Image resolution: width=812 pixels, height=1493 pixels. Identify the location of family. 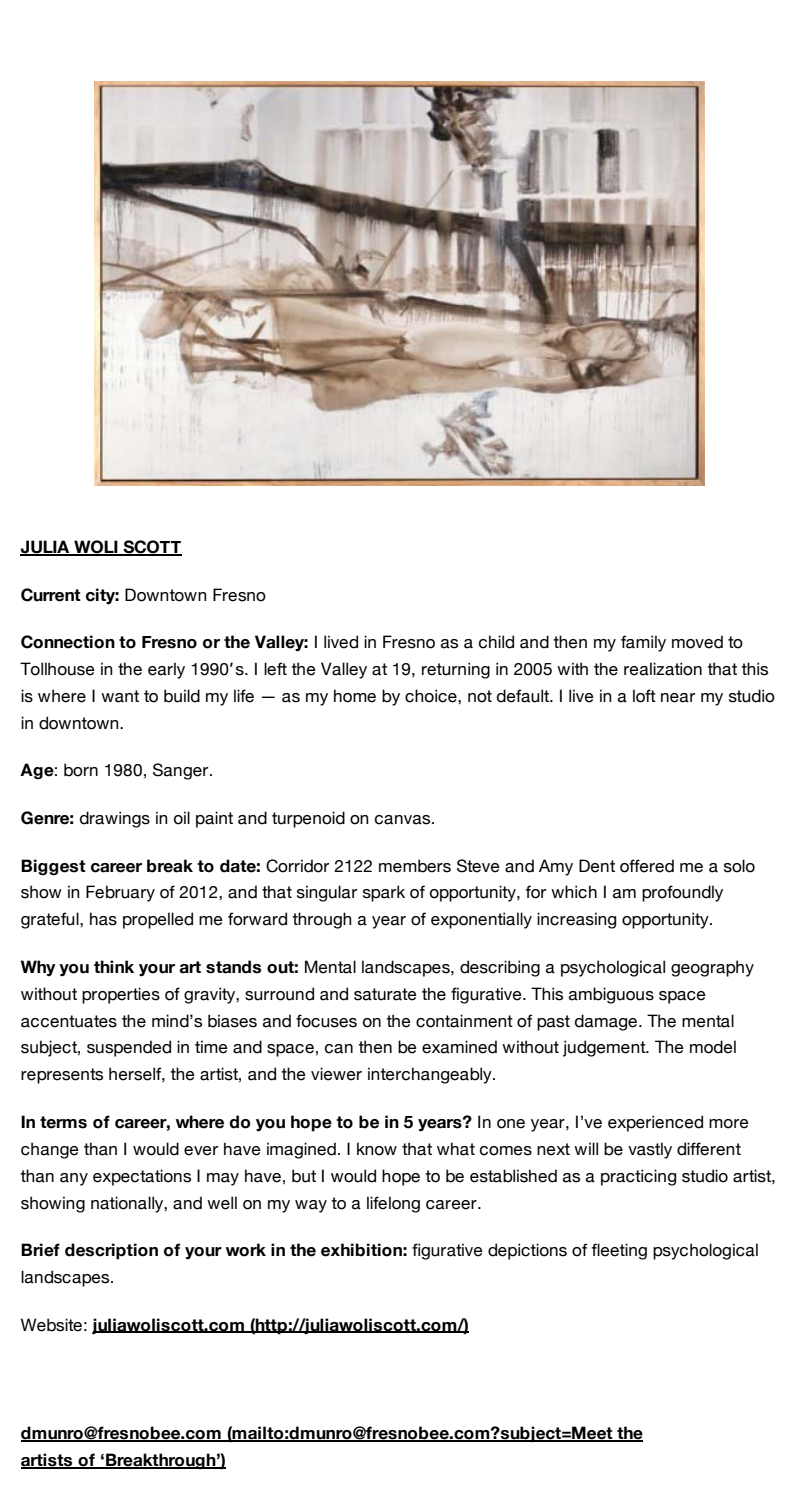
(643, 643).
